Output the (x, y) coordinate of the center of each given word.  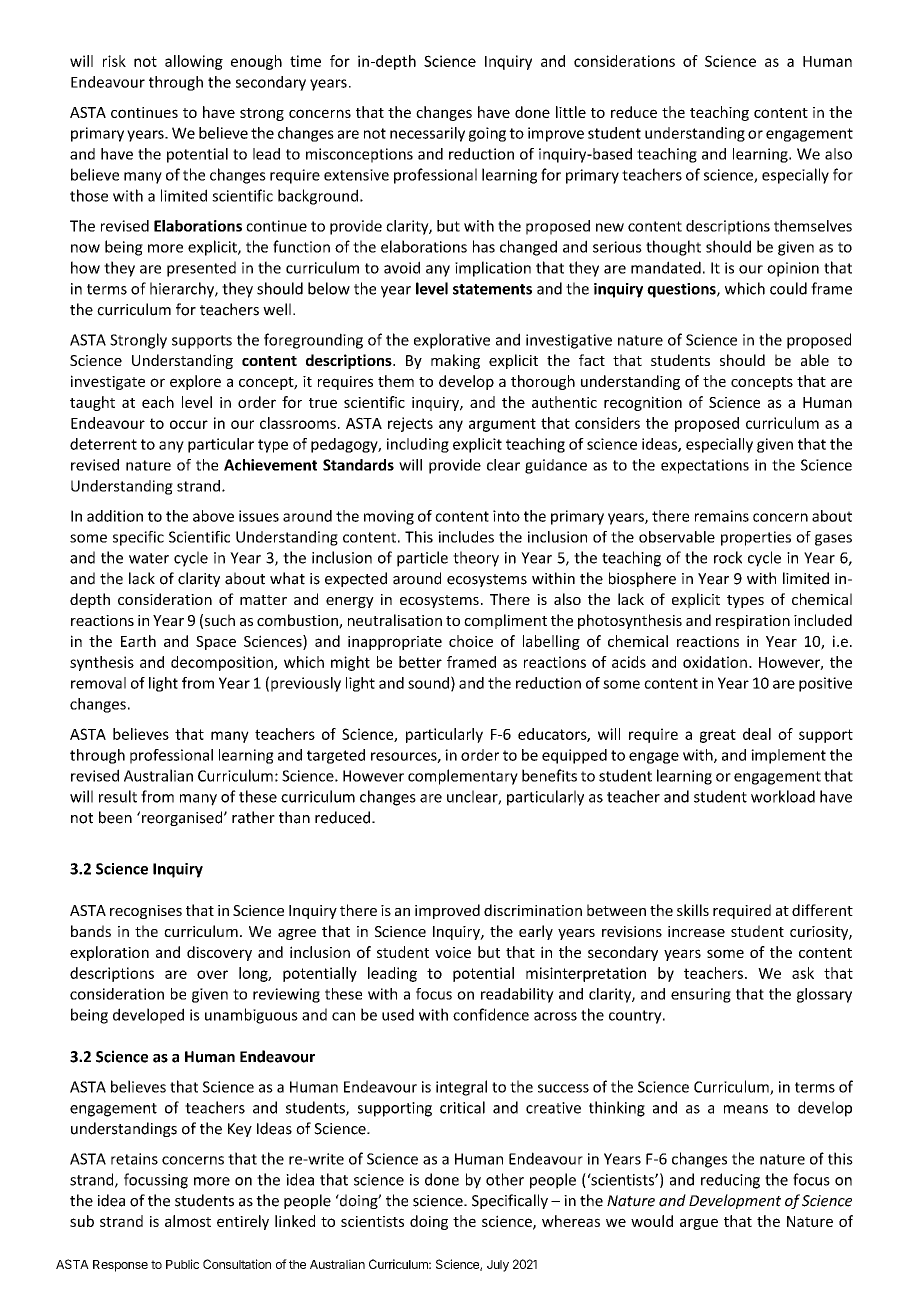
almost (188, 1221)
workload (783, 796)
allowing (194, 62)
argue (699, 1224)
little (571, 112)
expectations (705, 466)
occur (189, 424)
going (487, 134)
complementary (463, 777)
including (418, 445)
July (498, 1266)
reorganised (182, 818)
